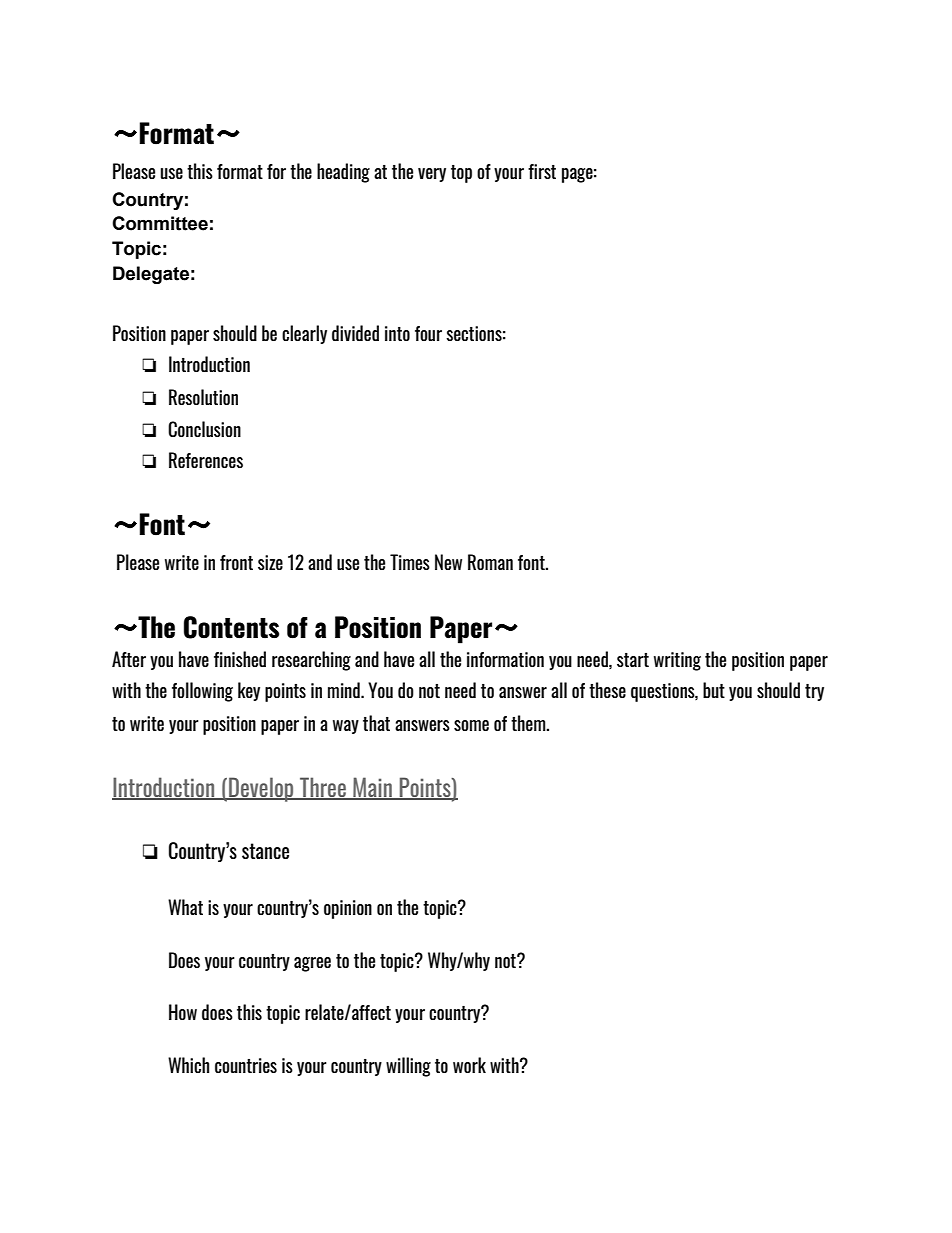 The image size is (952, 1233). I want to click on Committee, so click(160, 223).
